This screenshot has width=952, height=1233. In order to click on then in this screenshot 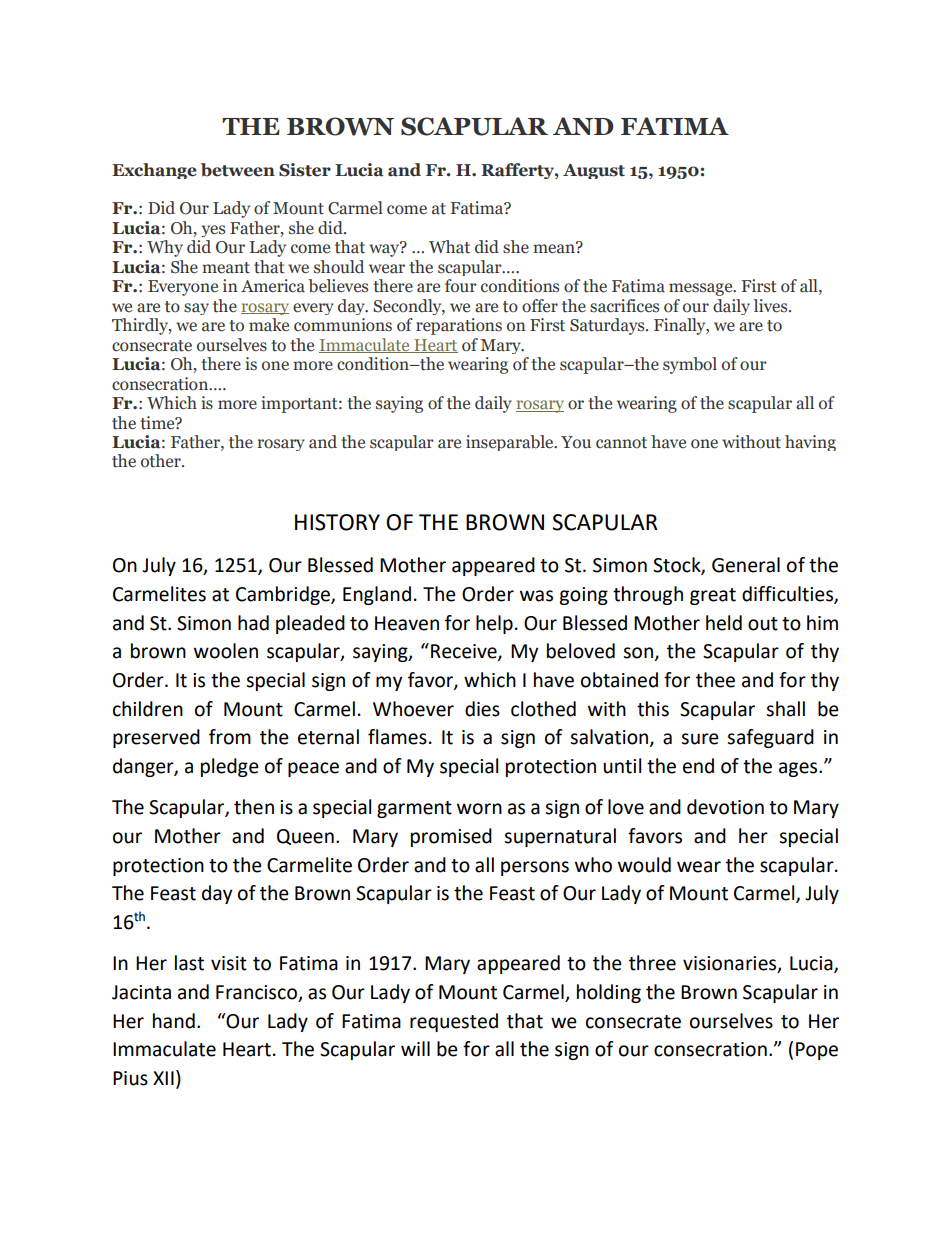, I will do `click(254, 807)`.
